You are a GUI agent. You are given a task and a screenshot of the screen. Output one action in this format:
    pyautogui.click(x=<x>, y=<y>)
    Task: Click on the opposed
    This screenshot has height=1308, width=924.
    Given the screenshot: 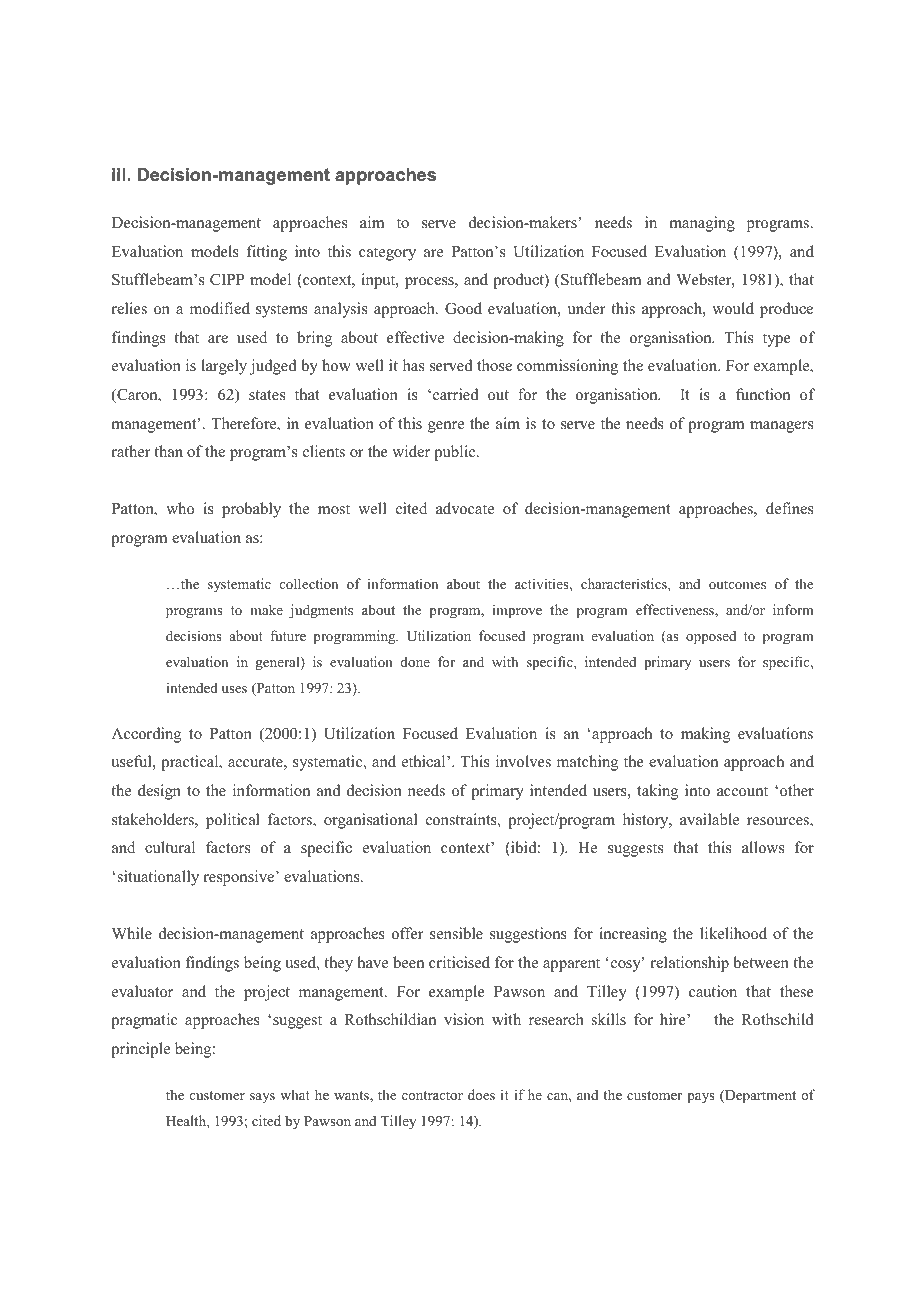 What is the action you would take?
    pyautogui.click(x=711, y=637)
